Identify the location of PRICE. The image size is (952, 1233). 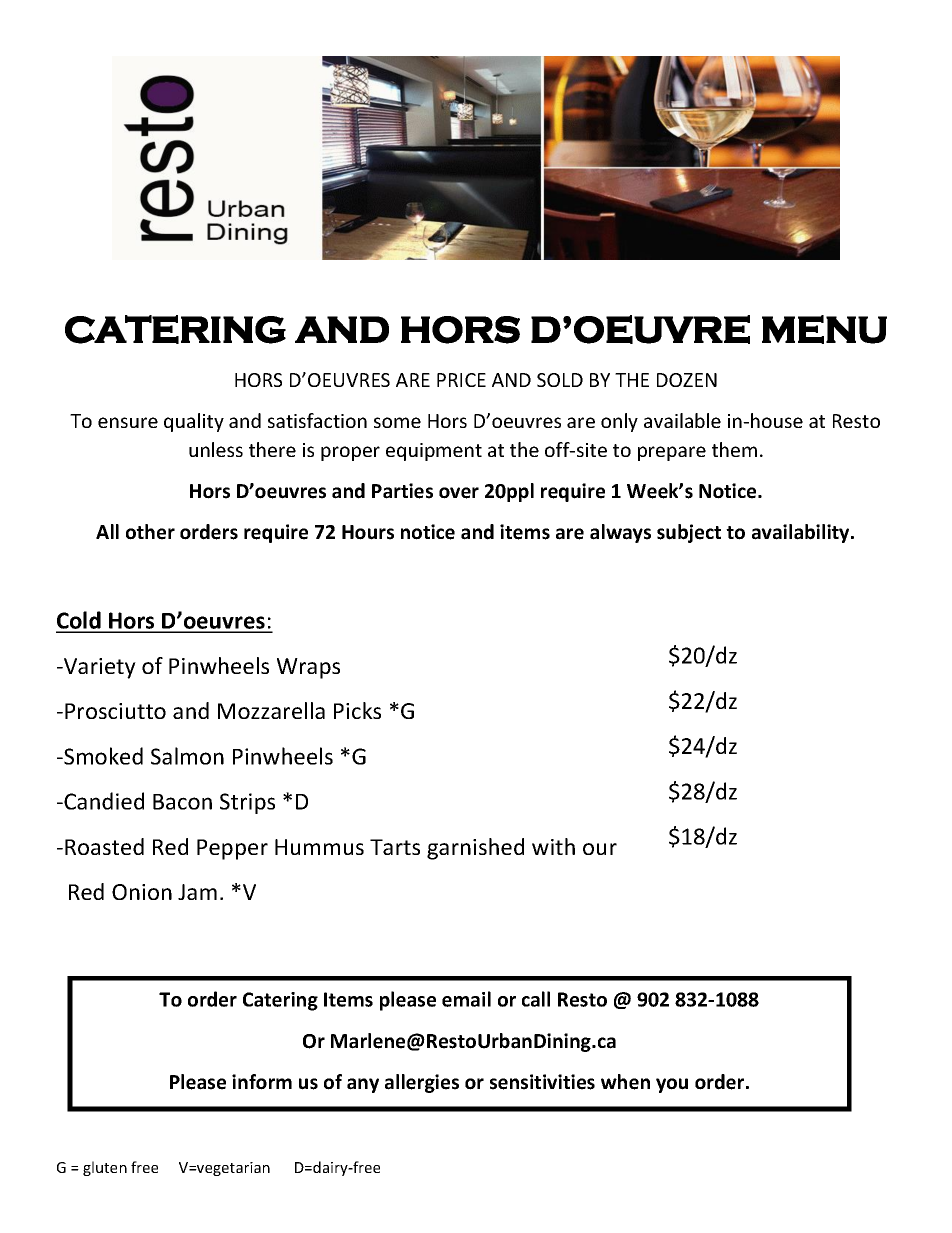
(461, 380).
